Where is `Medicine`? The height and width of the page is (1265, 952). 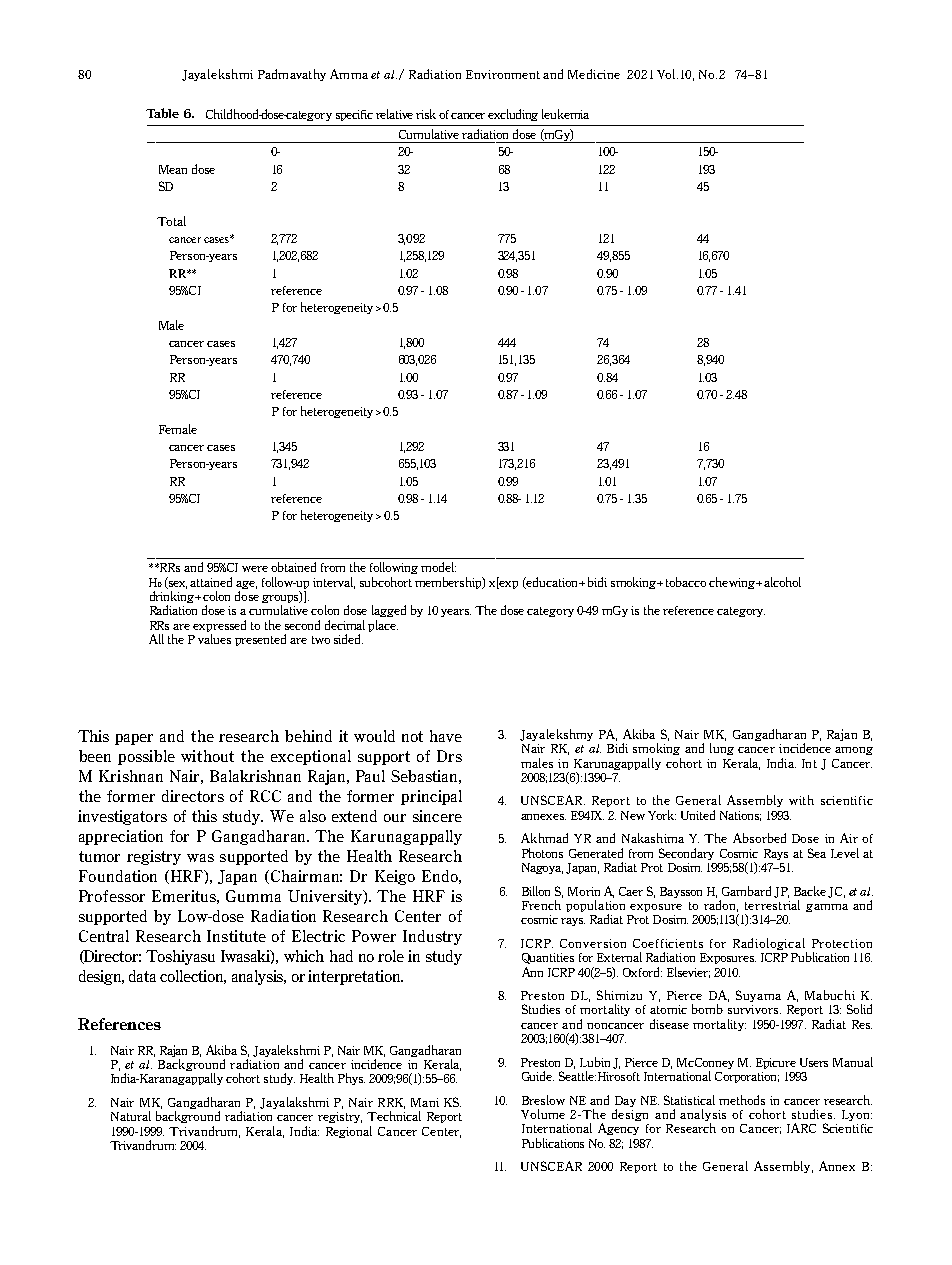
Medicine is located at coordinates (594, 74).
